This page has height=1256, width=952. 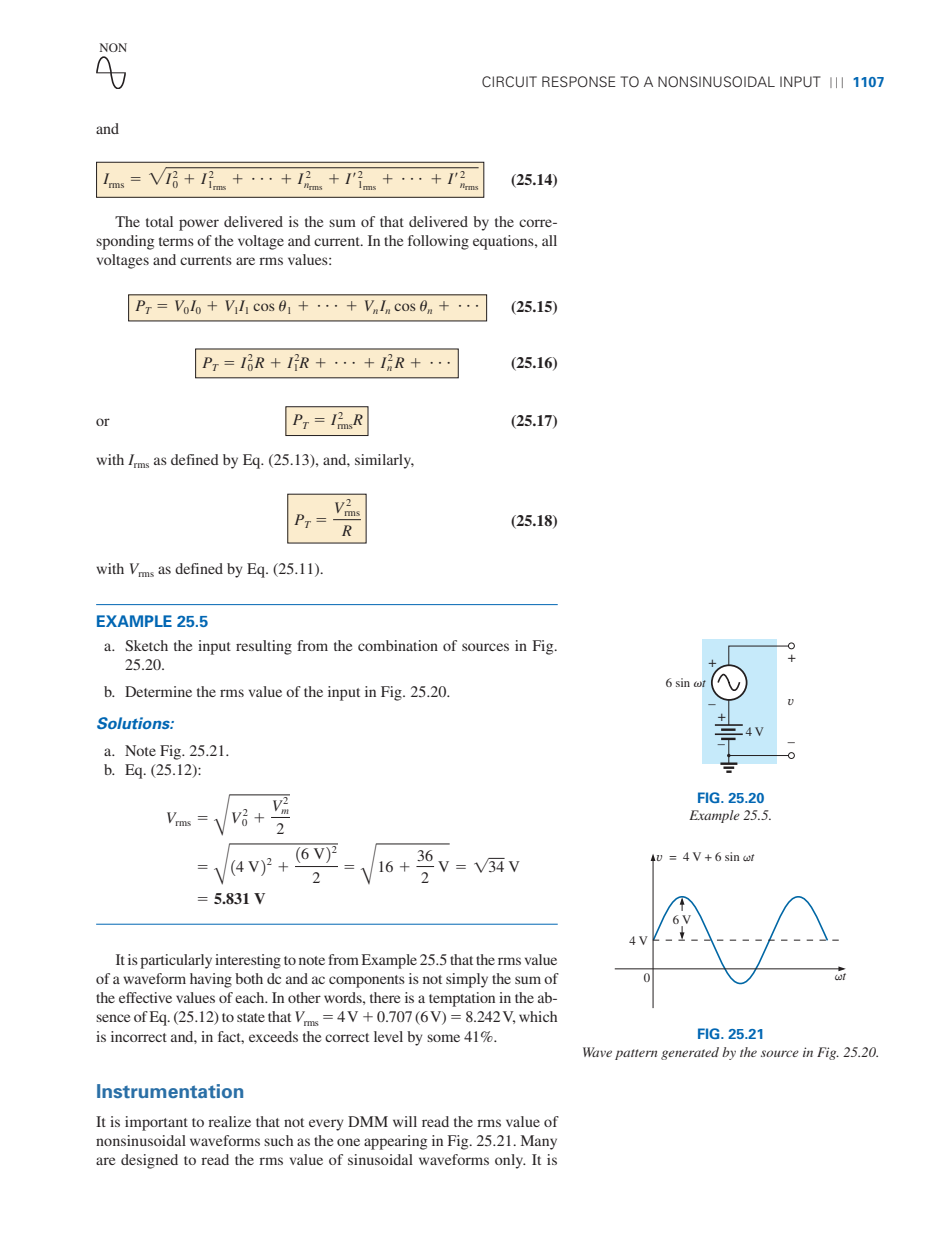 What do you see at coordinates (199, 225) in the page?
I see `power` at bounding box center [199, 225].
